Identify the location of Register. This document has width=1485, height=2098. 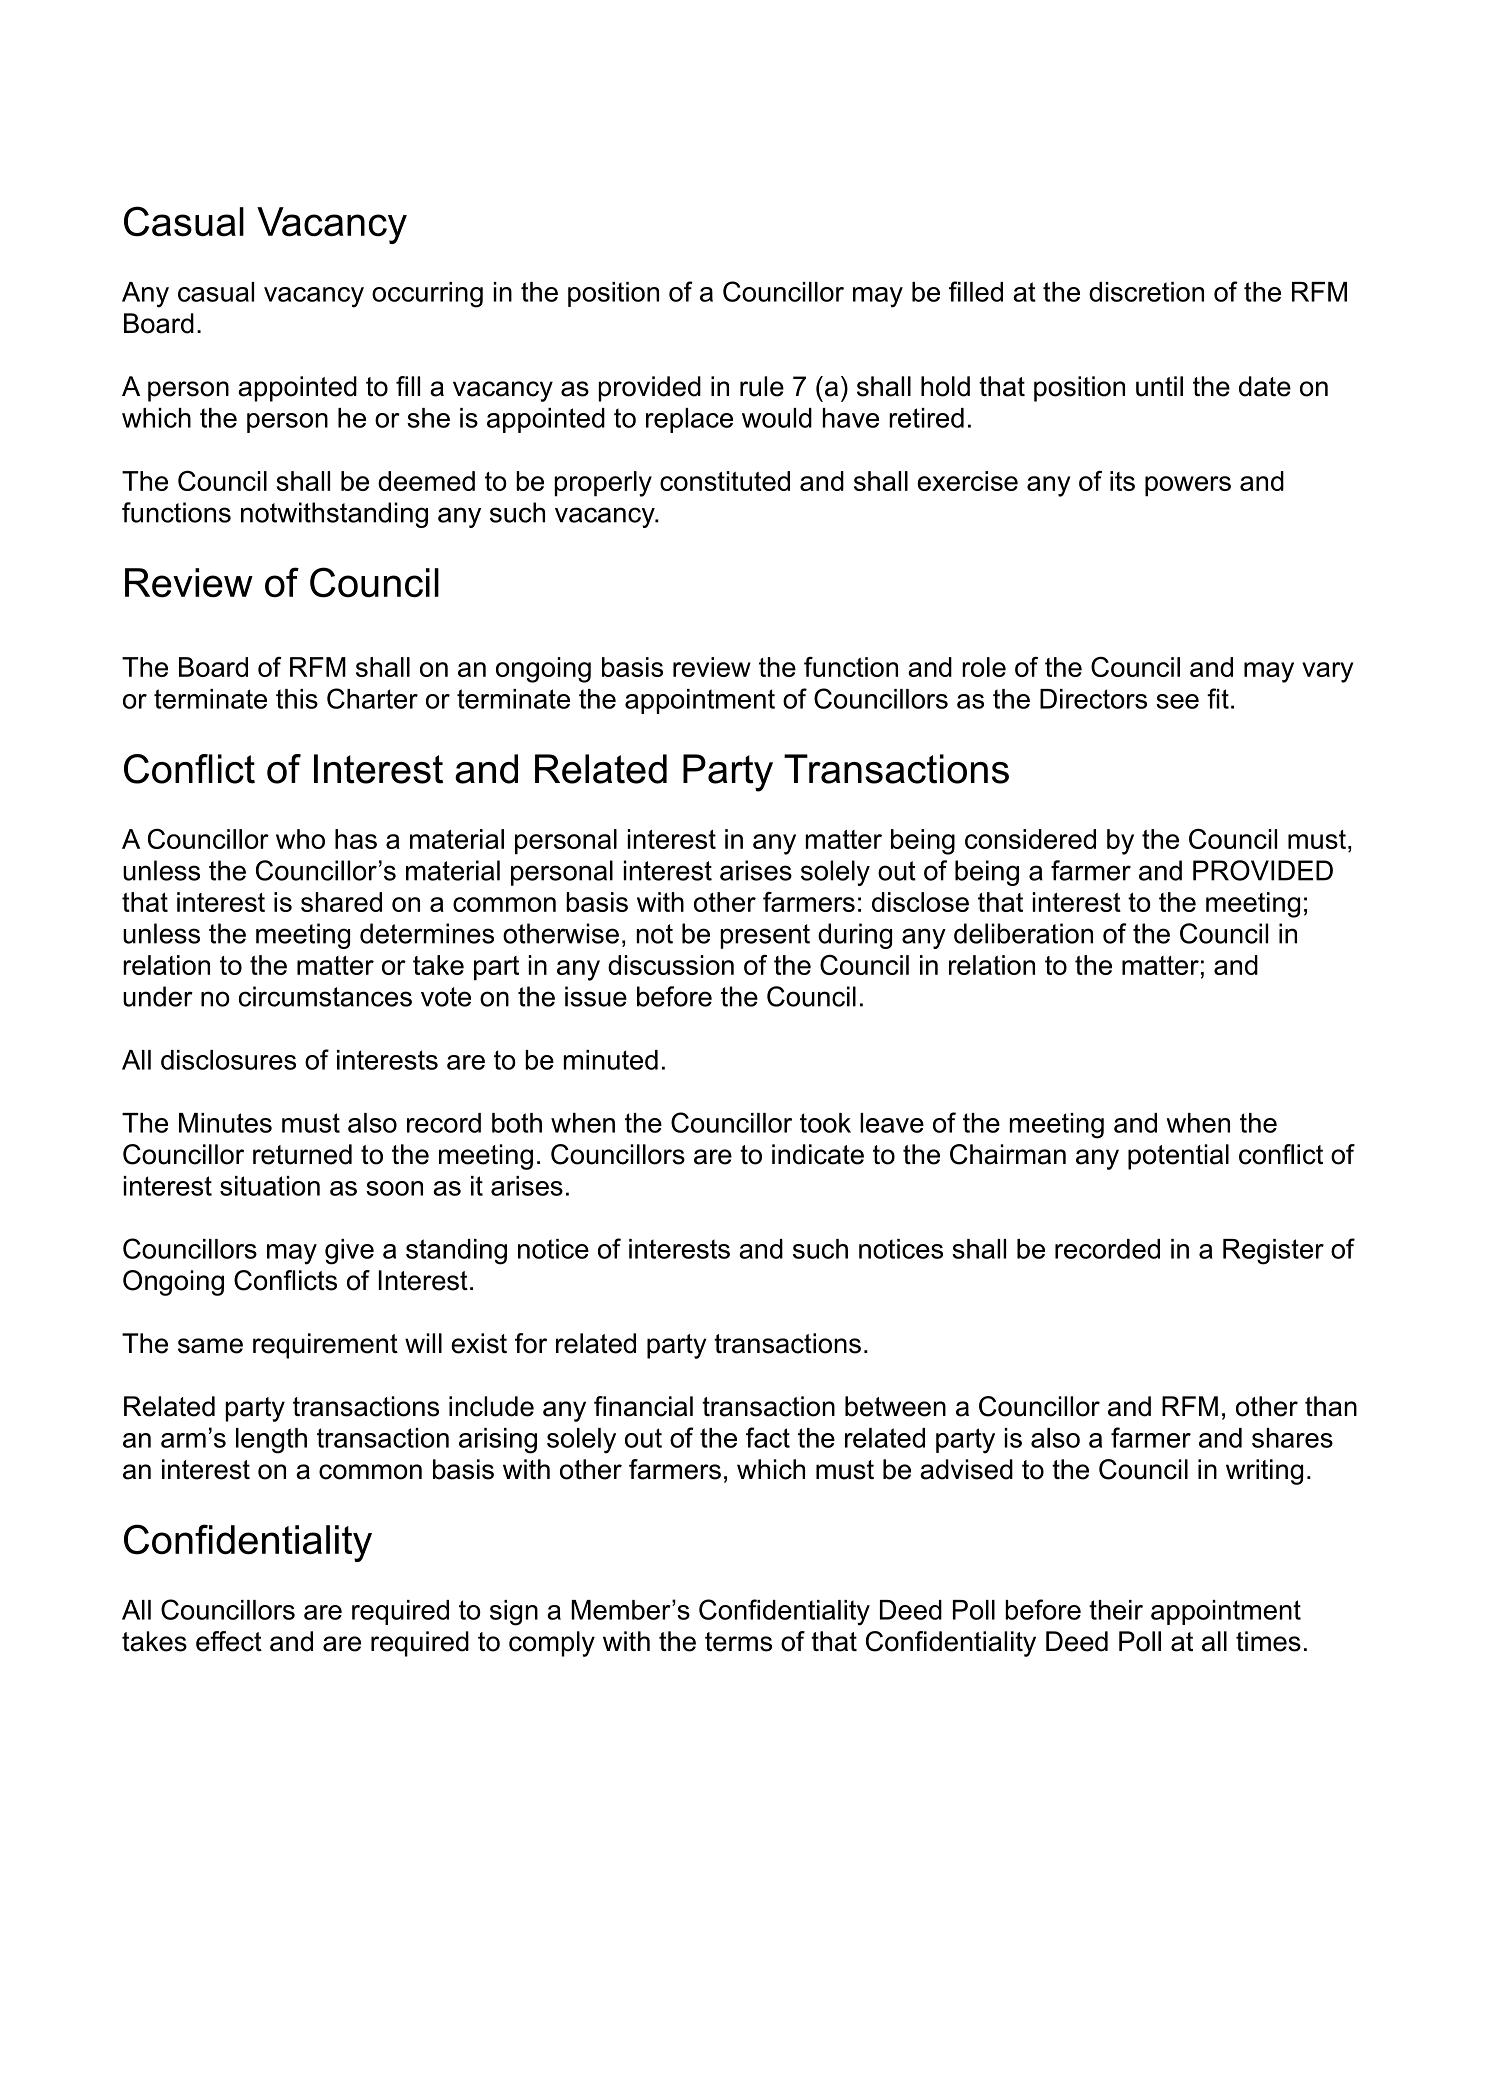
(1273, 1252).
